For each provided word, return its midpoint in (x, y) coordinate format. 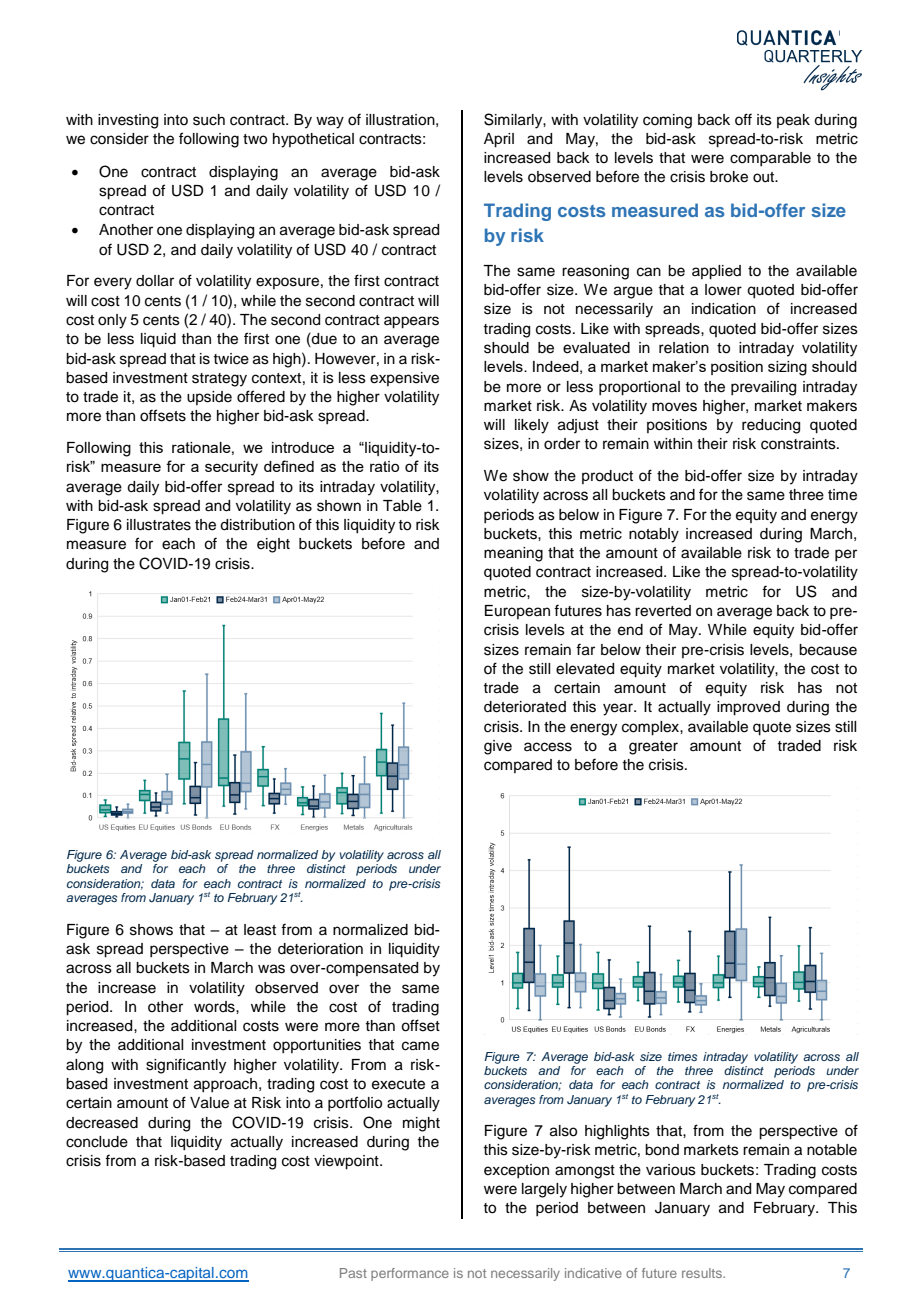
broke (729, 177)
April (499, 140)
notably (654, 535)
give (498, 747)
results (703, 1273)
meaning (513, 554)
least (260, 930)
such (209, 120)
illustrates (159, 525)
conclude (97, 1142)
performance (410, 1274)
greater (653, 748)
